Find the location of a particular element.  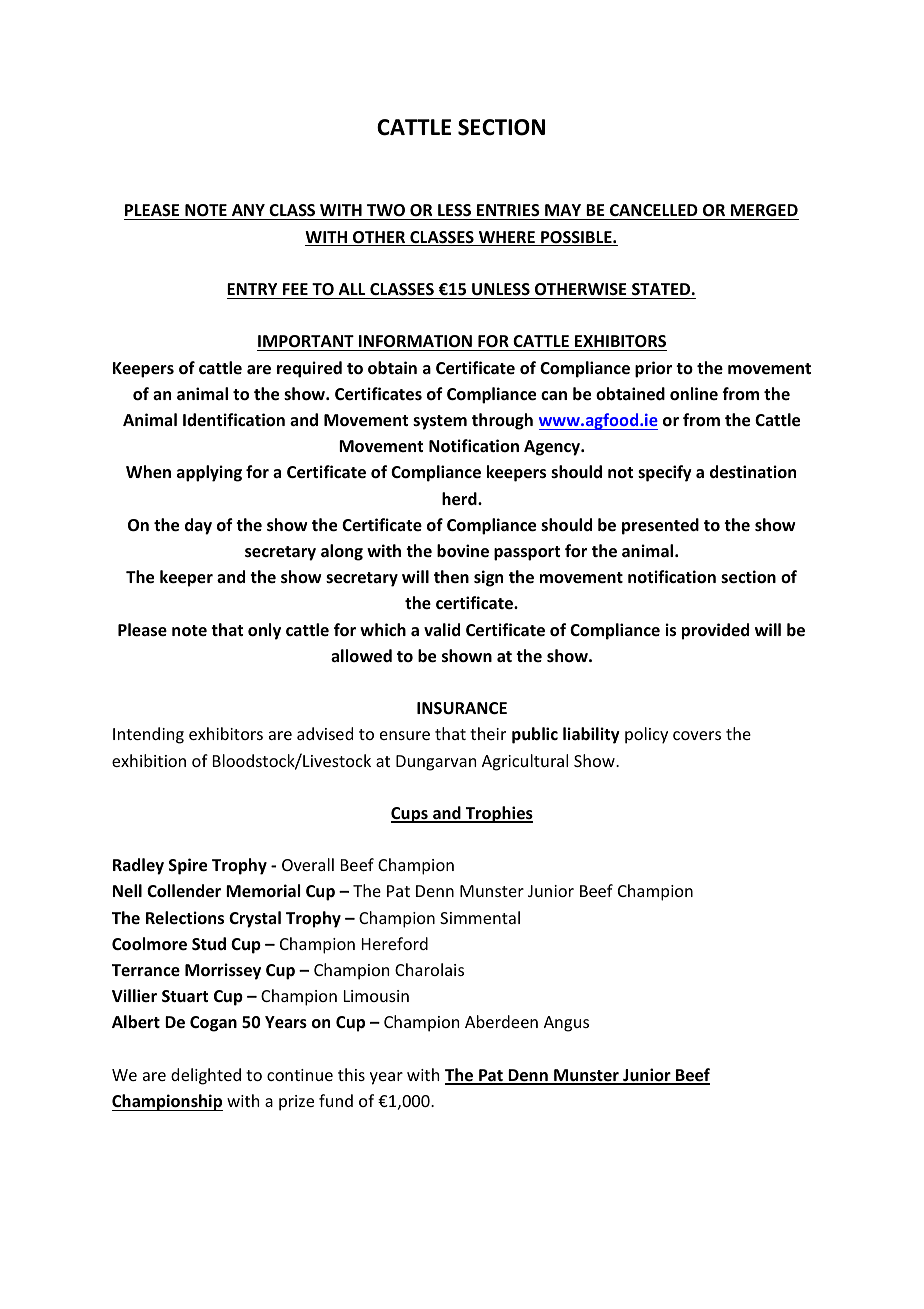

ANY is located at coordinates (248, 210).
